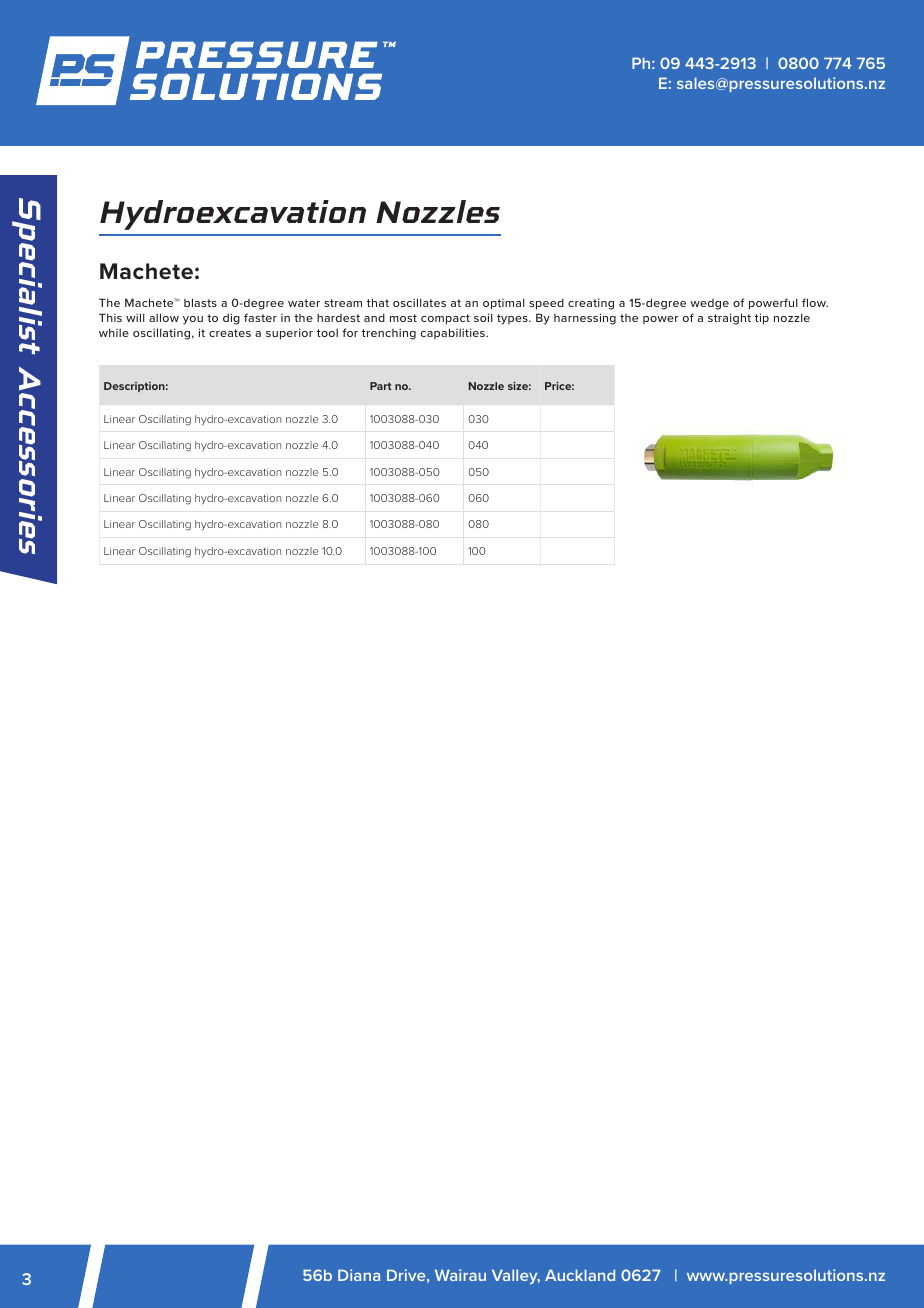  What do you see at coordinates (289, 334) in the screenshot?
I see `superior` at bounding box center [289, 334].
